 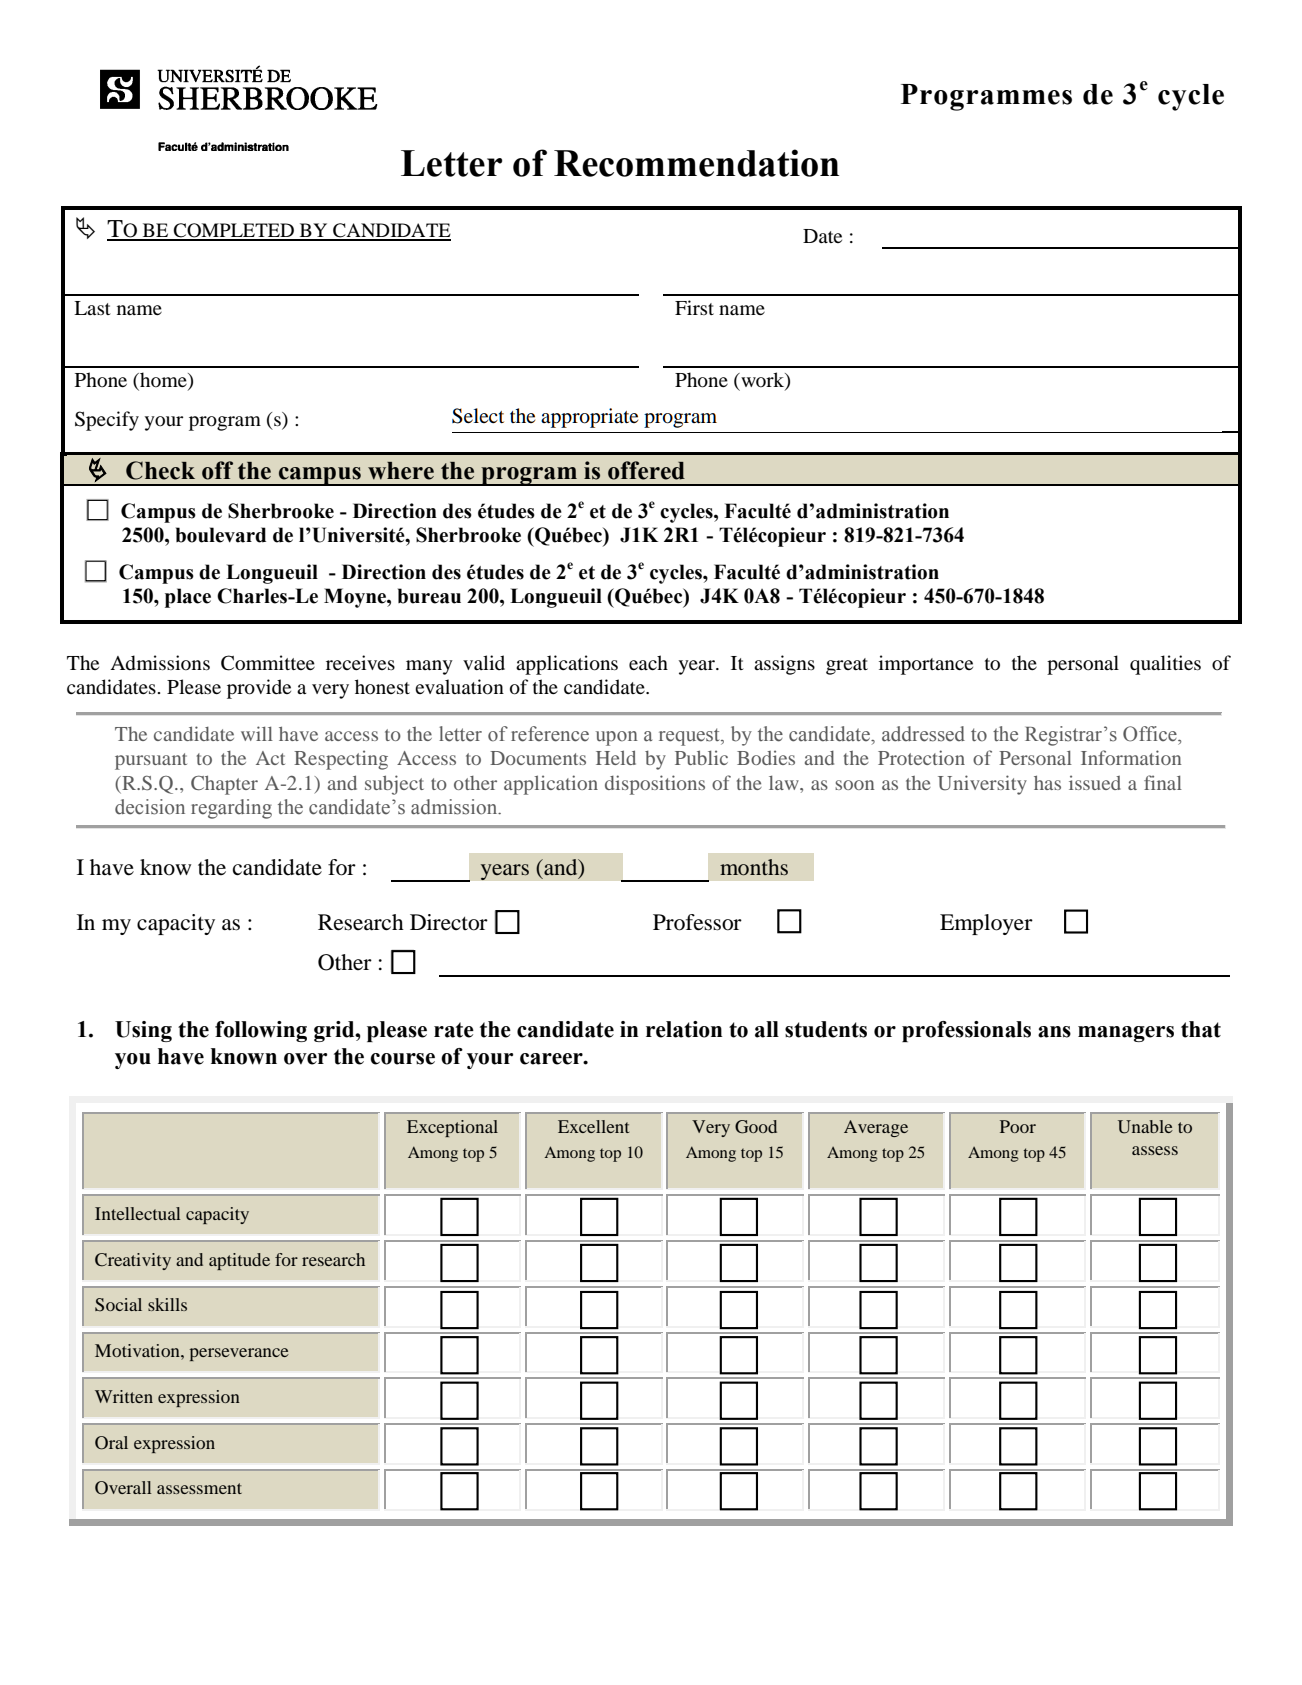 I want to click on has, so click(x=1047, y=782).
